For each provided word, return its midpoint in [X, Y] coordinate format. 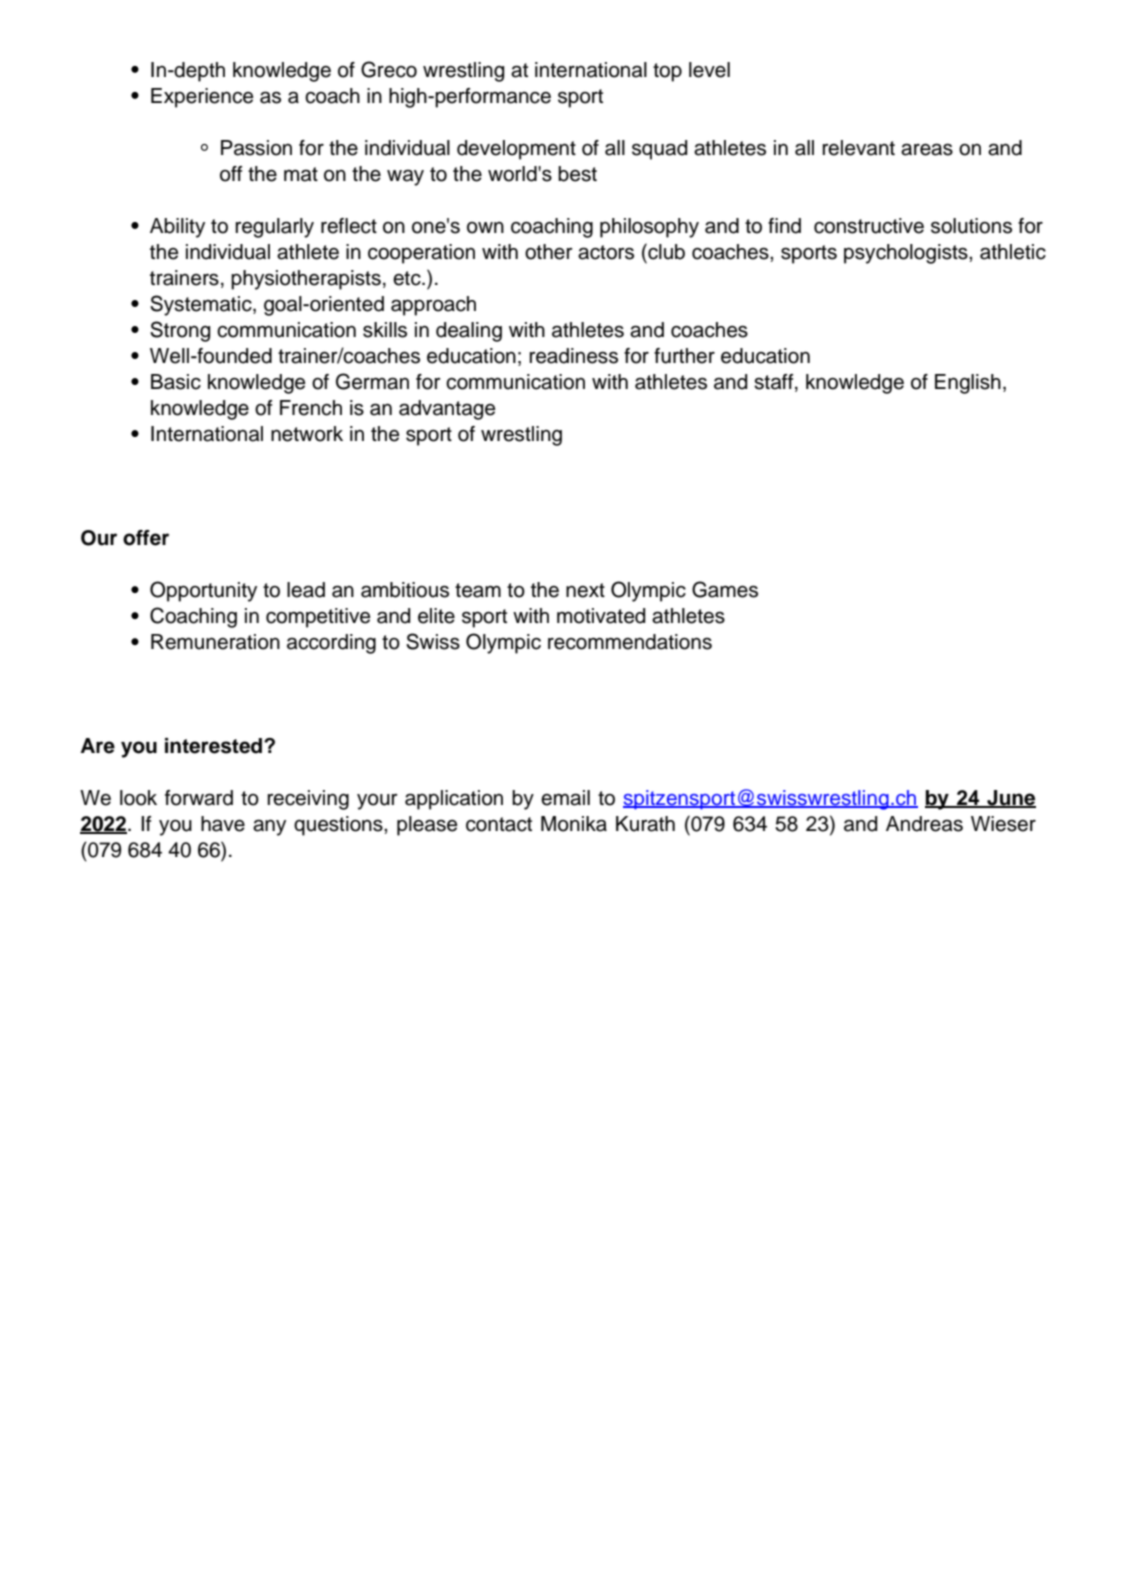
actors [606, 252]
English [968, 384]
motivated [601, 616]
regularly [274, 228]
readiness [573, 356]
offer [146, 538]
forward [199, 798]
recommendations [630, 642]
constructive [869, 226]
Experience [202, 98]
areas [927, 149]
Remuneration [215, 642]
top [667, 72]
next [585, 590]
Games [725, 589]
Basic [176, 382]
